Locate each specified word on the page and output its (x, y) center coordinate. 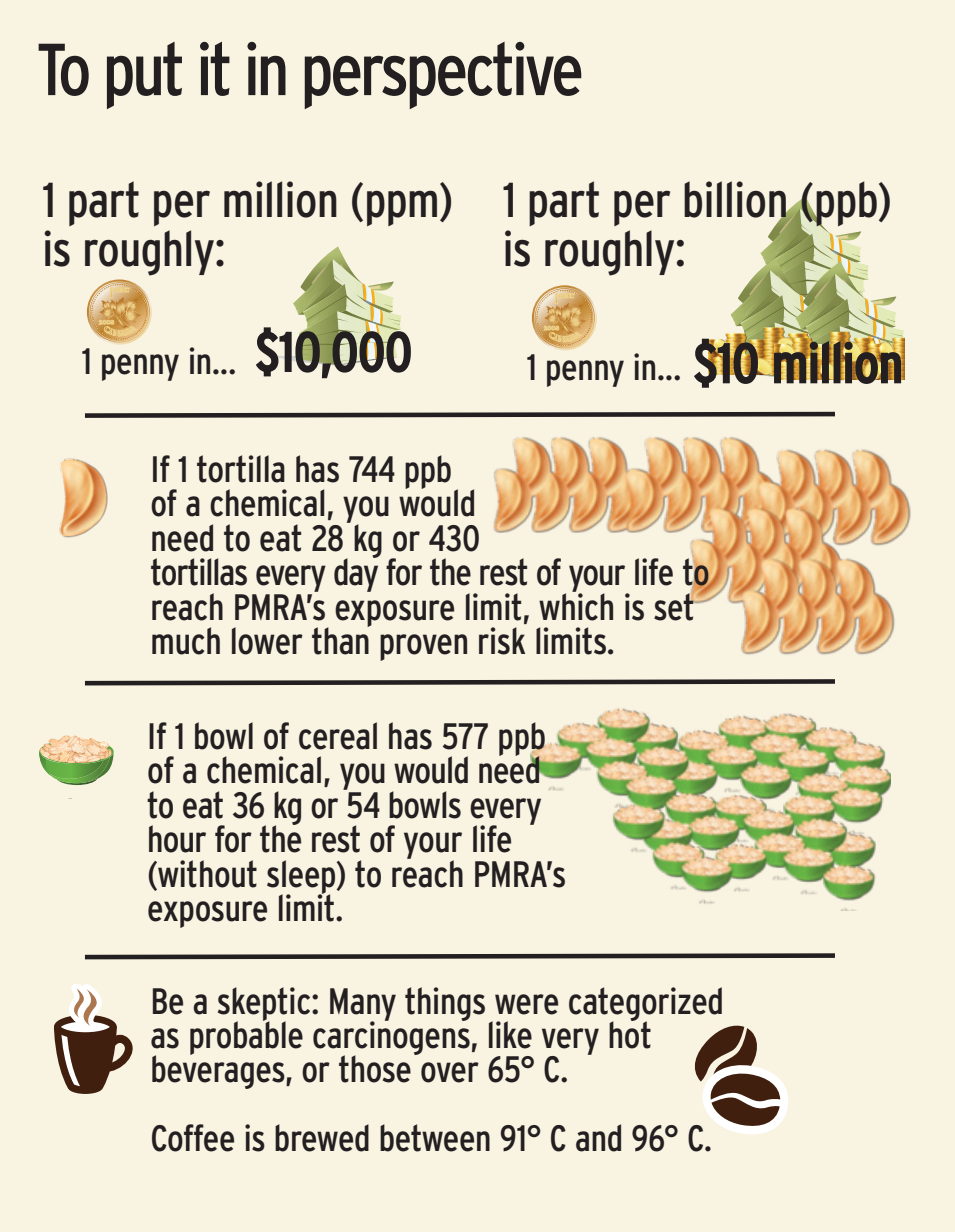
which (576, 605)
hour (177, 839)
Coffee (193, 1138)
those (375, 1069)
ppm (402, 208)
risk (502, 641)
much (186, 641)
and (598, 1138)
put (144, 75)
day (356, 574)
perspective (443, 75)
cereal (338, 736)
